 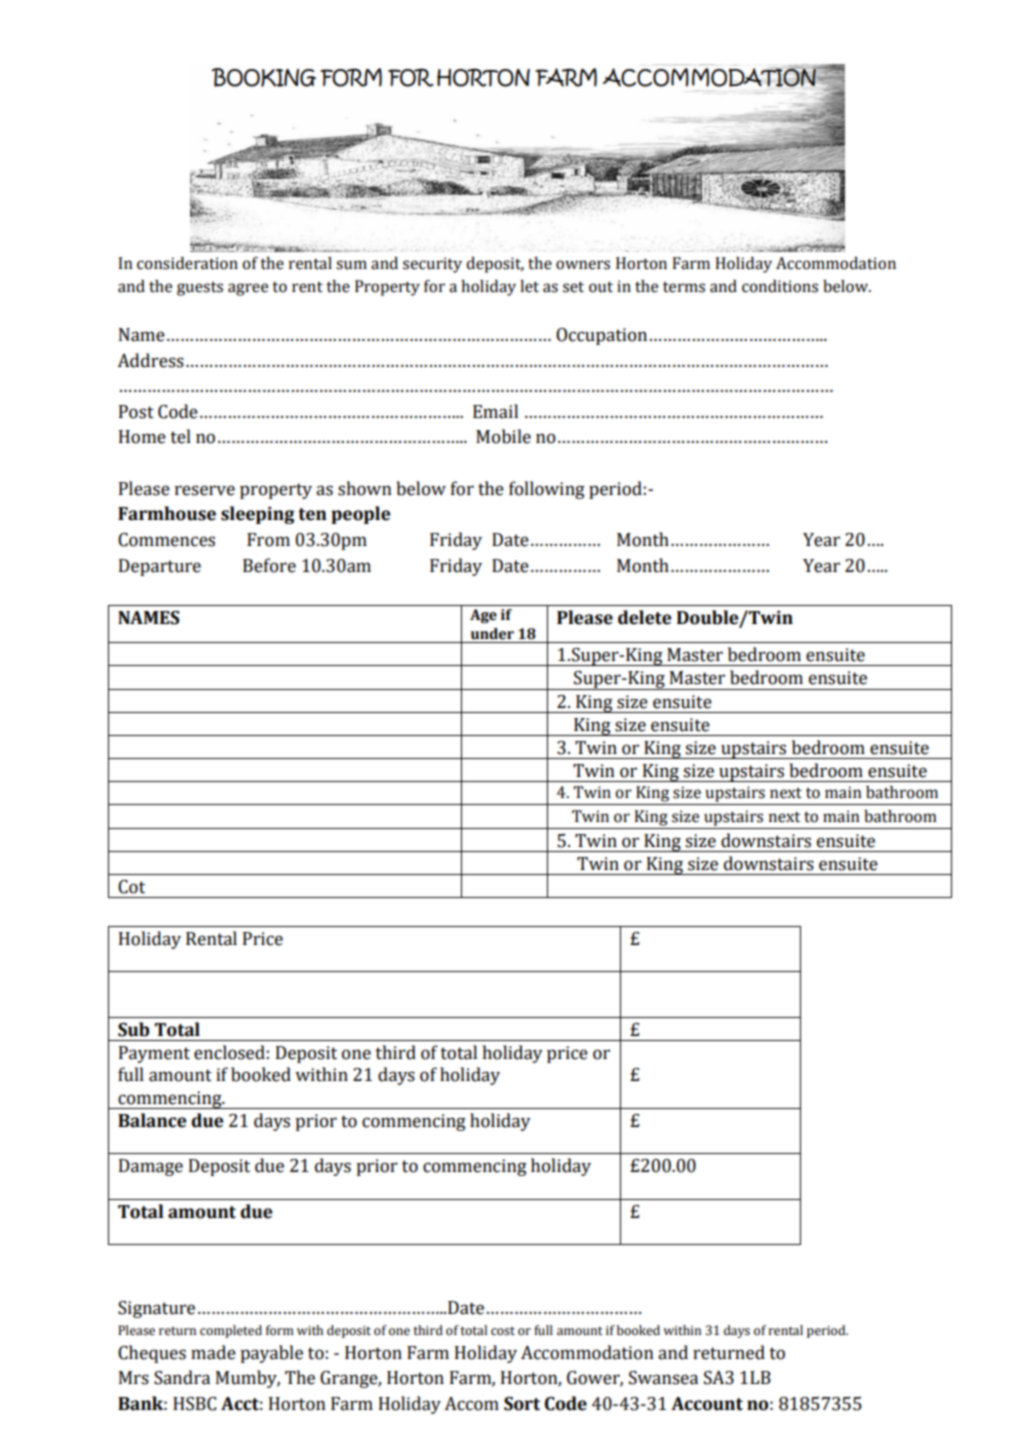 I want to click on Cot, so click(x=131, y=887).
